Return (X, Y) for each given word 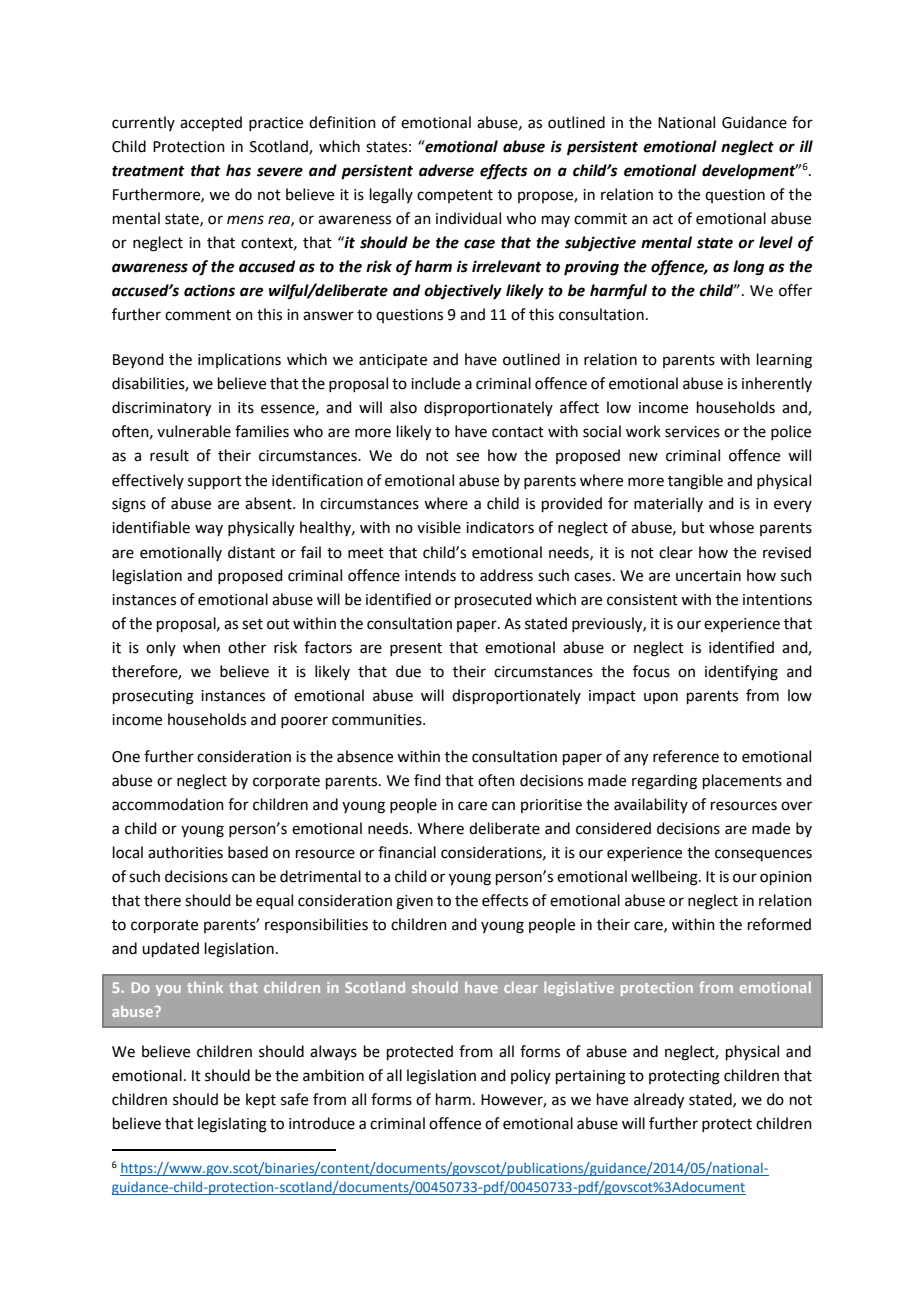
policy (531, 1076)
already (659, 1101)
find (427, 780)
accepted (211, 123)
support (215, 482)
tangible (695, 482)
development (750, 172)
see (467, 457)
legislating (232, 1125)
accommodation (168, 804)
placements (742, 781)
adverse (446, 170)
